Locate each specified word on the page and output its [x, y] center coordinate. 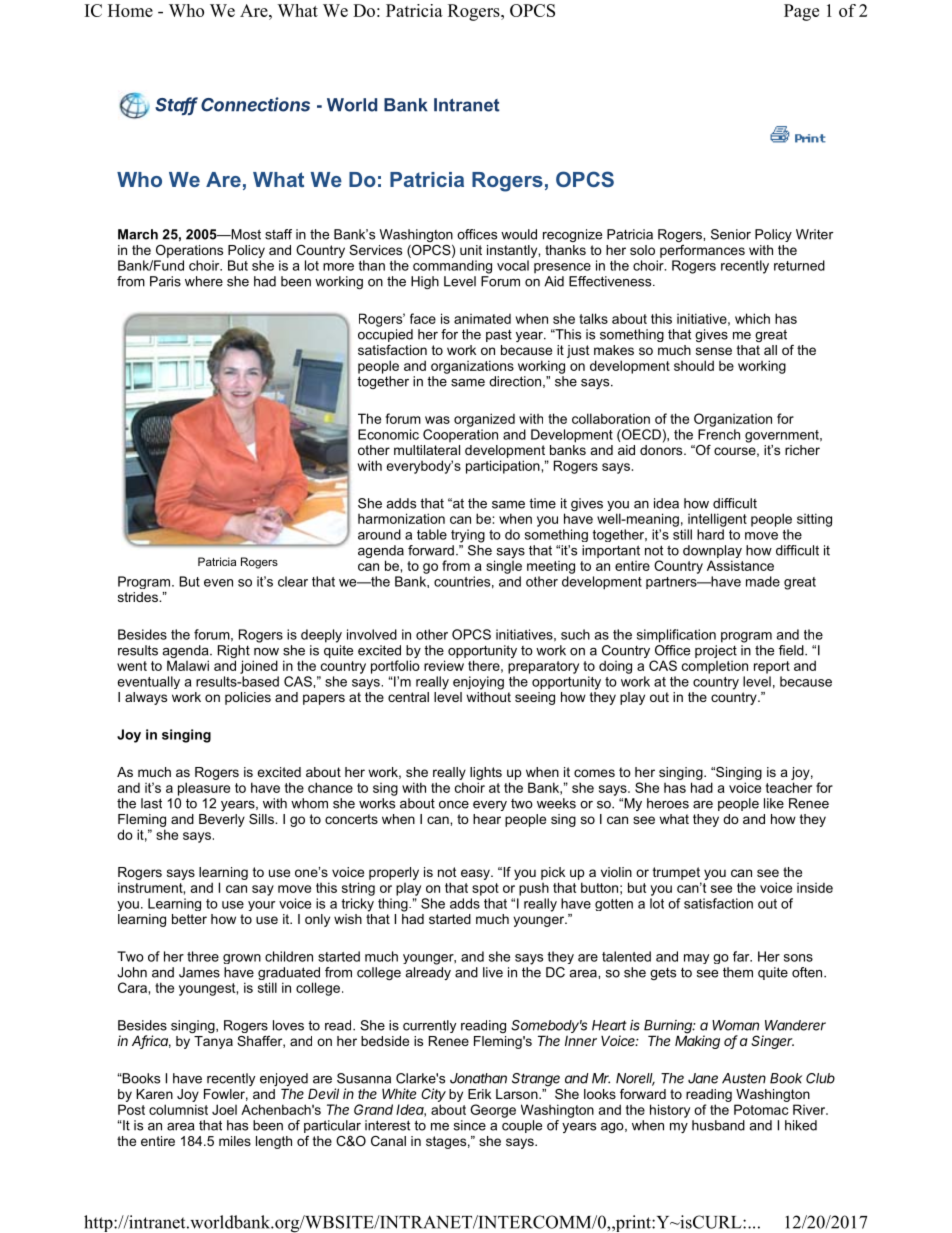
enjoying [478, 683]
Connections [255, 104]
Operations [189, 251]
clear [293, 581]
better [189, 919]
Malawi [188, 665]
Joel [224, 1109]
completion [715, 667]
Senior [731, 234]
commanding [452, 267]
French [719, 434]
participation [503, 467]
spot [485, 889]
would [519, 234]
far [742, 956]
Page [801, 12]
